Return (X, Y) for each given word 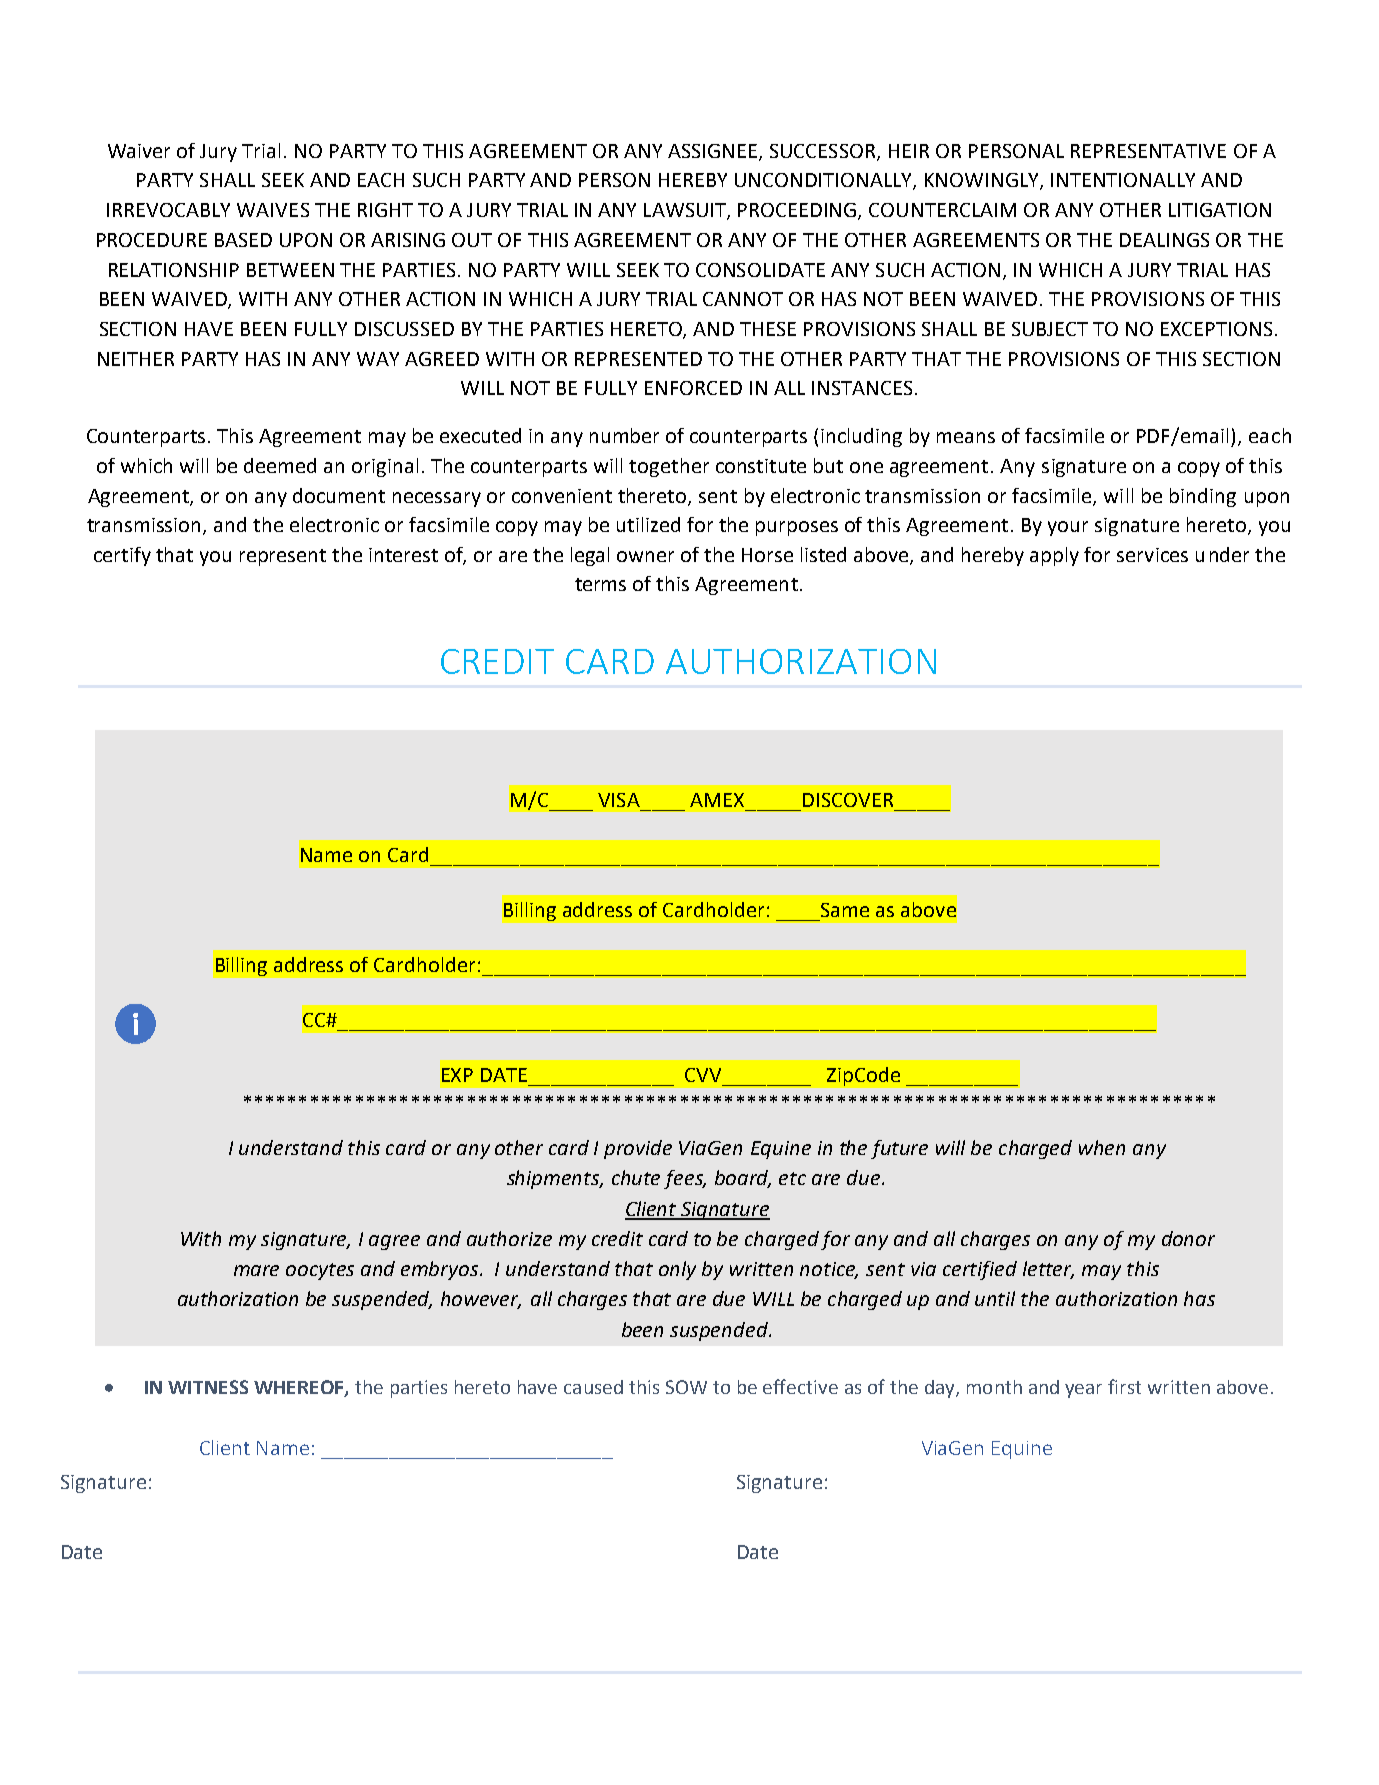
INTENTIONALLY (1123, 180)
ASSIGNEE (712, 151)
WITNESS (208, 1387)
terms (600, 584)
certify (122, 556)
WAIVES (273, 210)
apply (1054, 556)
